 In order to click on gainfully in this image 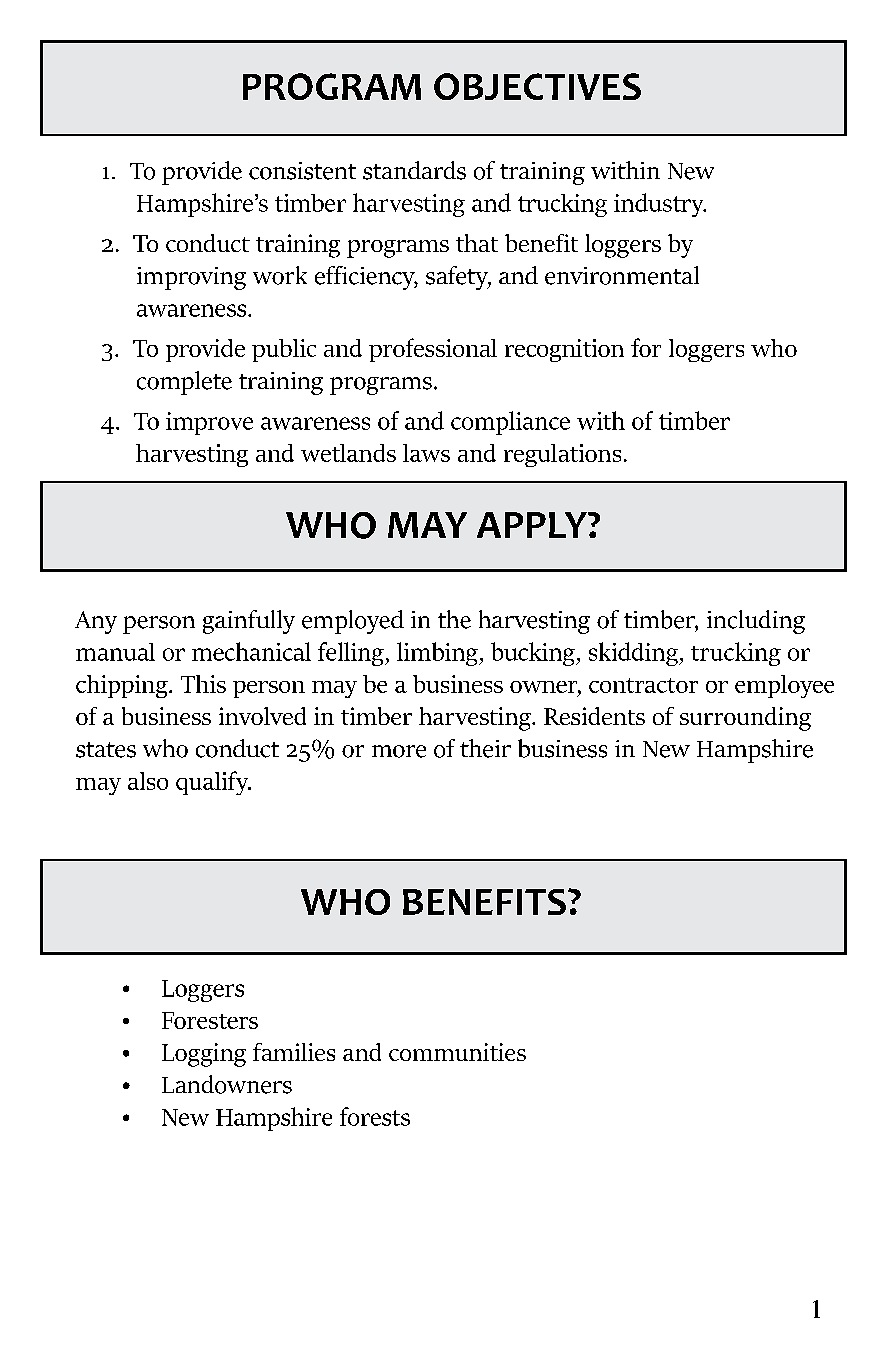, I will do `click(249, 622)`.
